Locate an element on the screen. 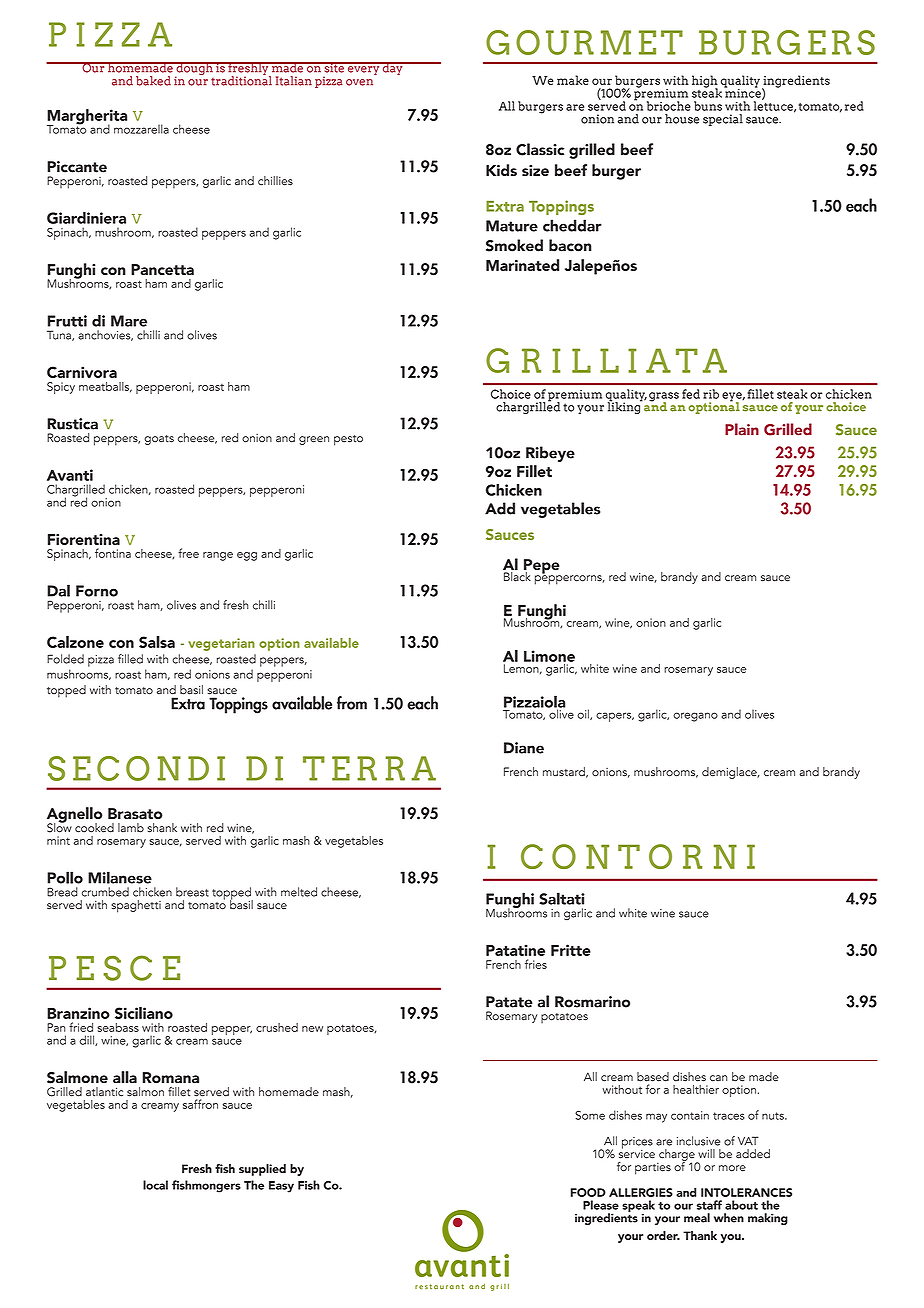  Easy is located at coordinates (281, 1187).
